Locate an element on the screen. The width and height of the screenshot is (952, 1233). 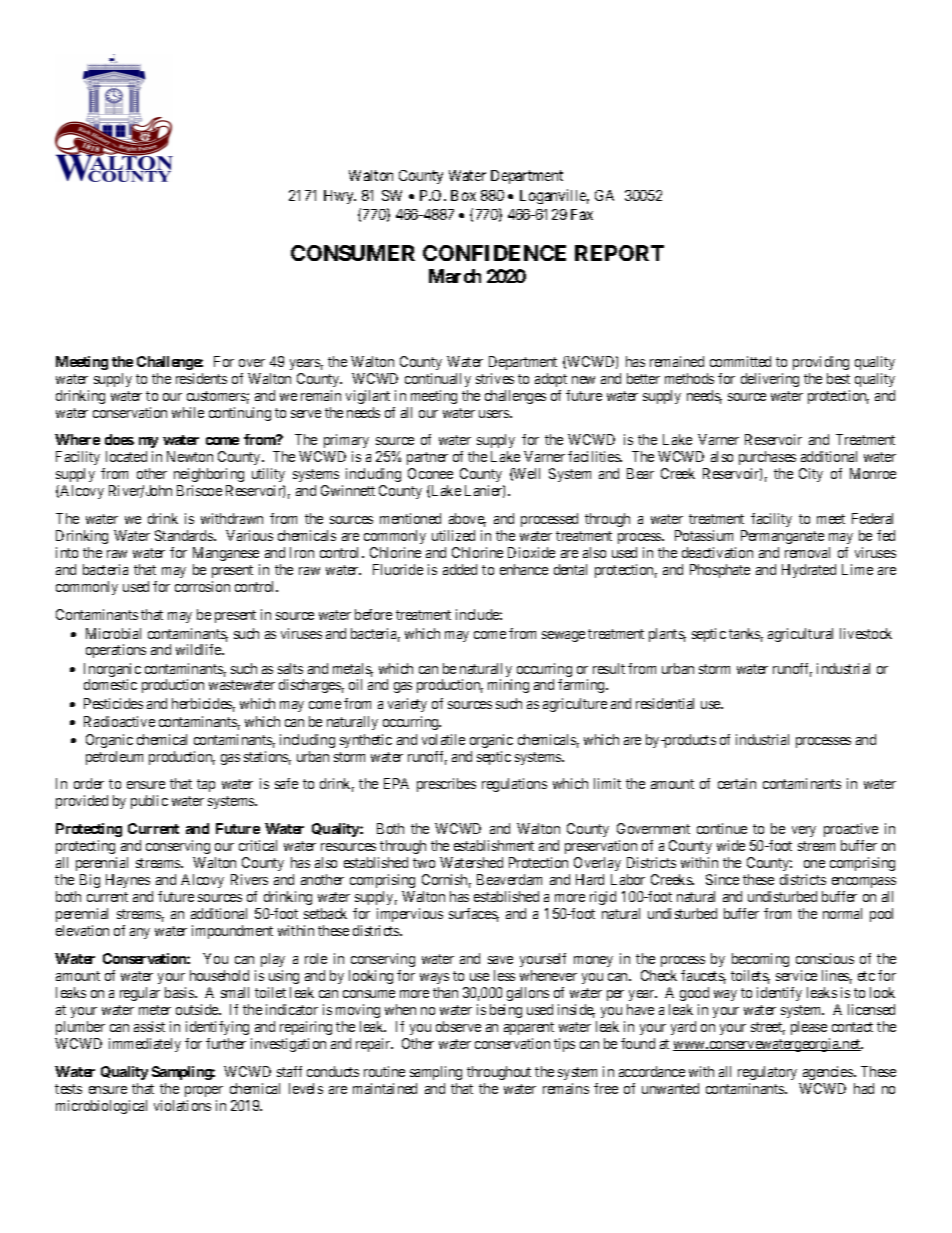
prescribes is located at coordinates (446, 785).
